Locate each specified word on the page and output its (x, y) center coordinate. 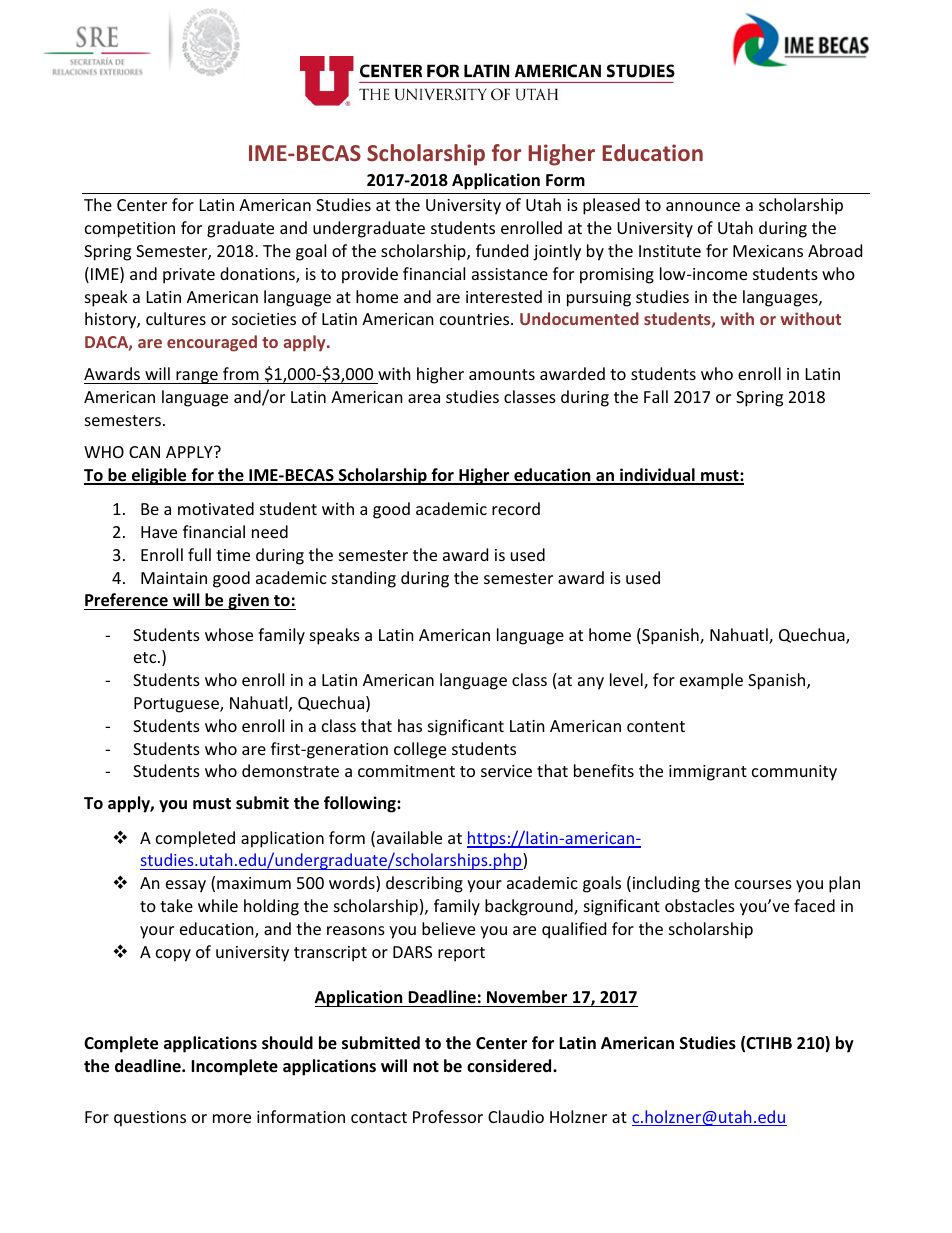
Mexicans (768, 251)
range (197, 377)
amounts (502, 374)
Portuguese (177, 705)
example (711, 681)
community (794, 773)
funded (502, 250)
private (189, 276)
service (506, 771)
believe (448, 928)
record (516, 508)
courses (763, 884)
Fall (656, 396)
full (199, 554)
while (218, 905)
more (232, 1118)
